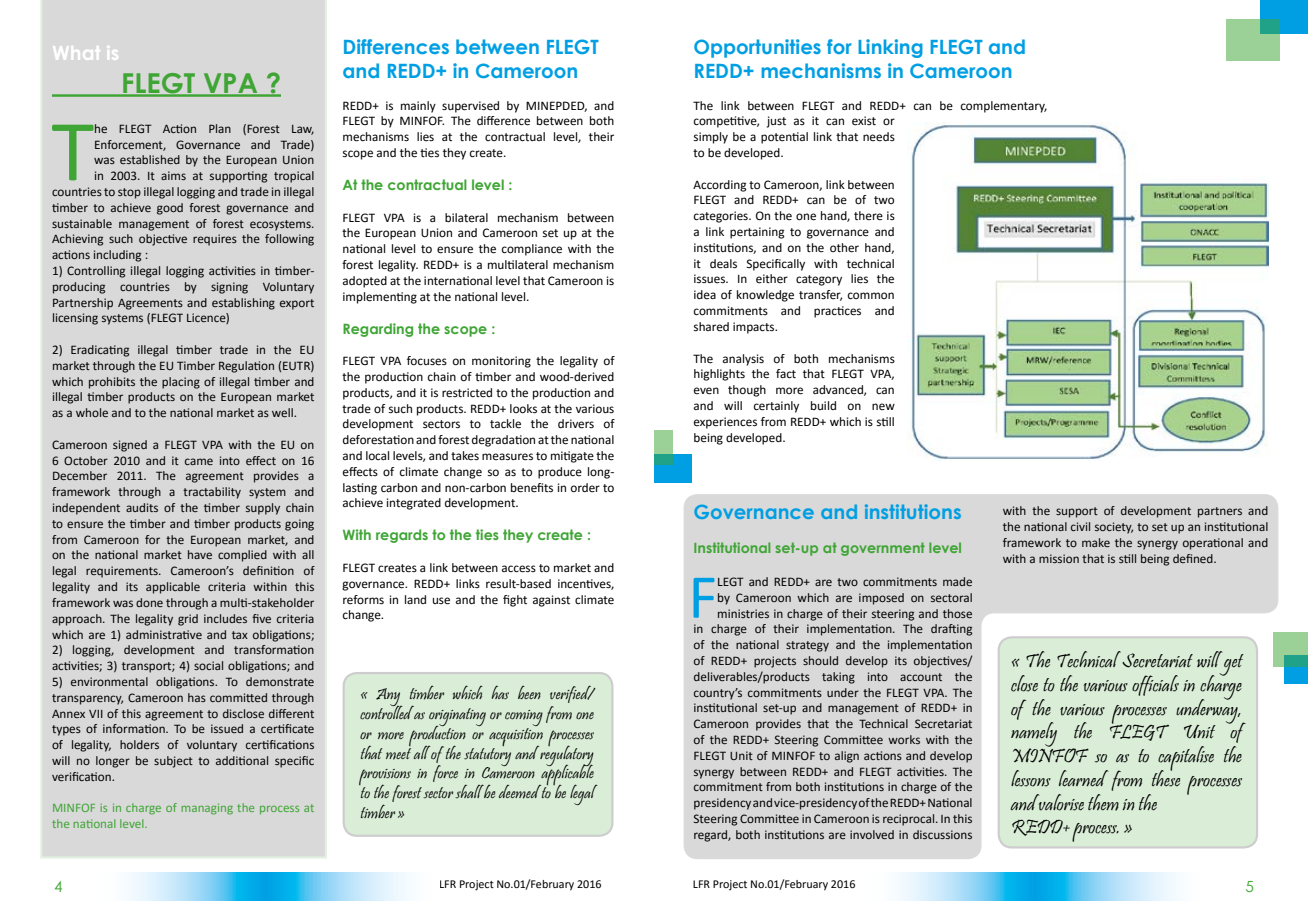  I want to click on tractability, so click(212, 493).
